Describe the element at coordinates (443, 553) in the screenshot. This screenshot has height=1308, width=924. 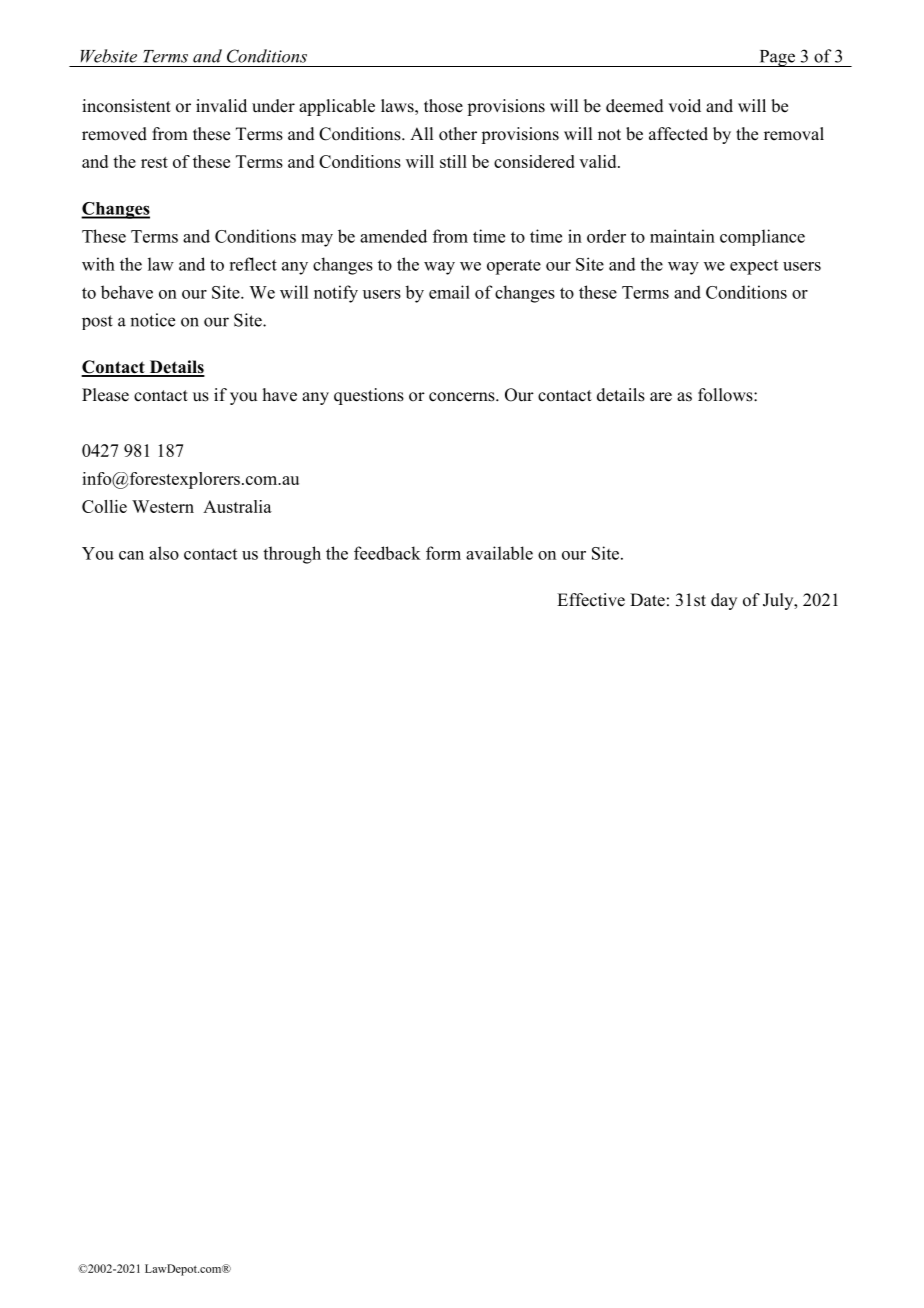
I see `form` at that location.
